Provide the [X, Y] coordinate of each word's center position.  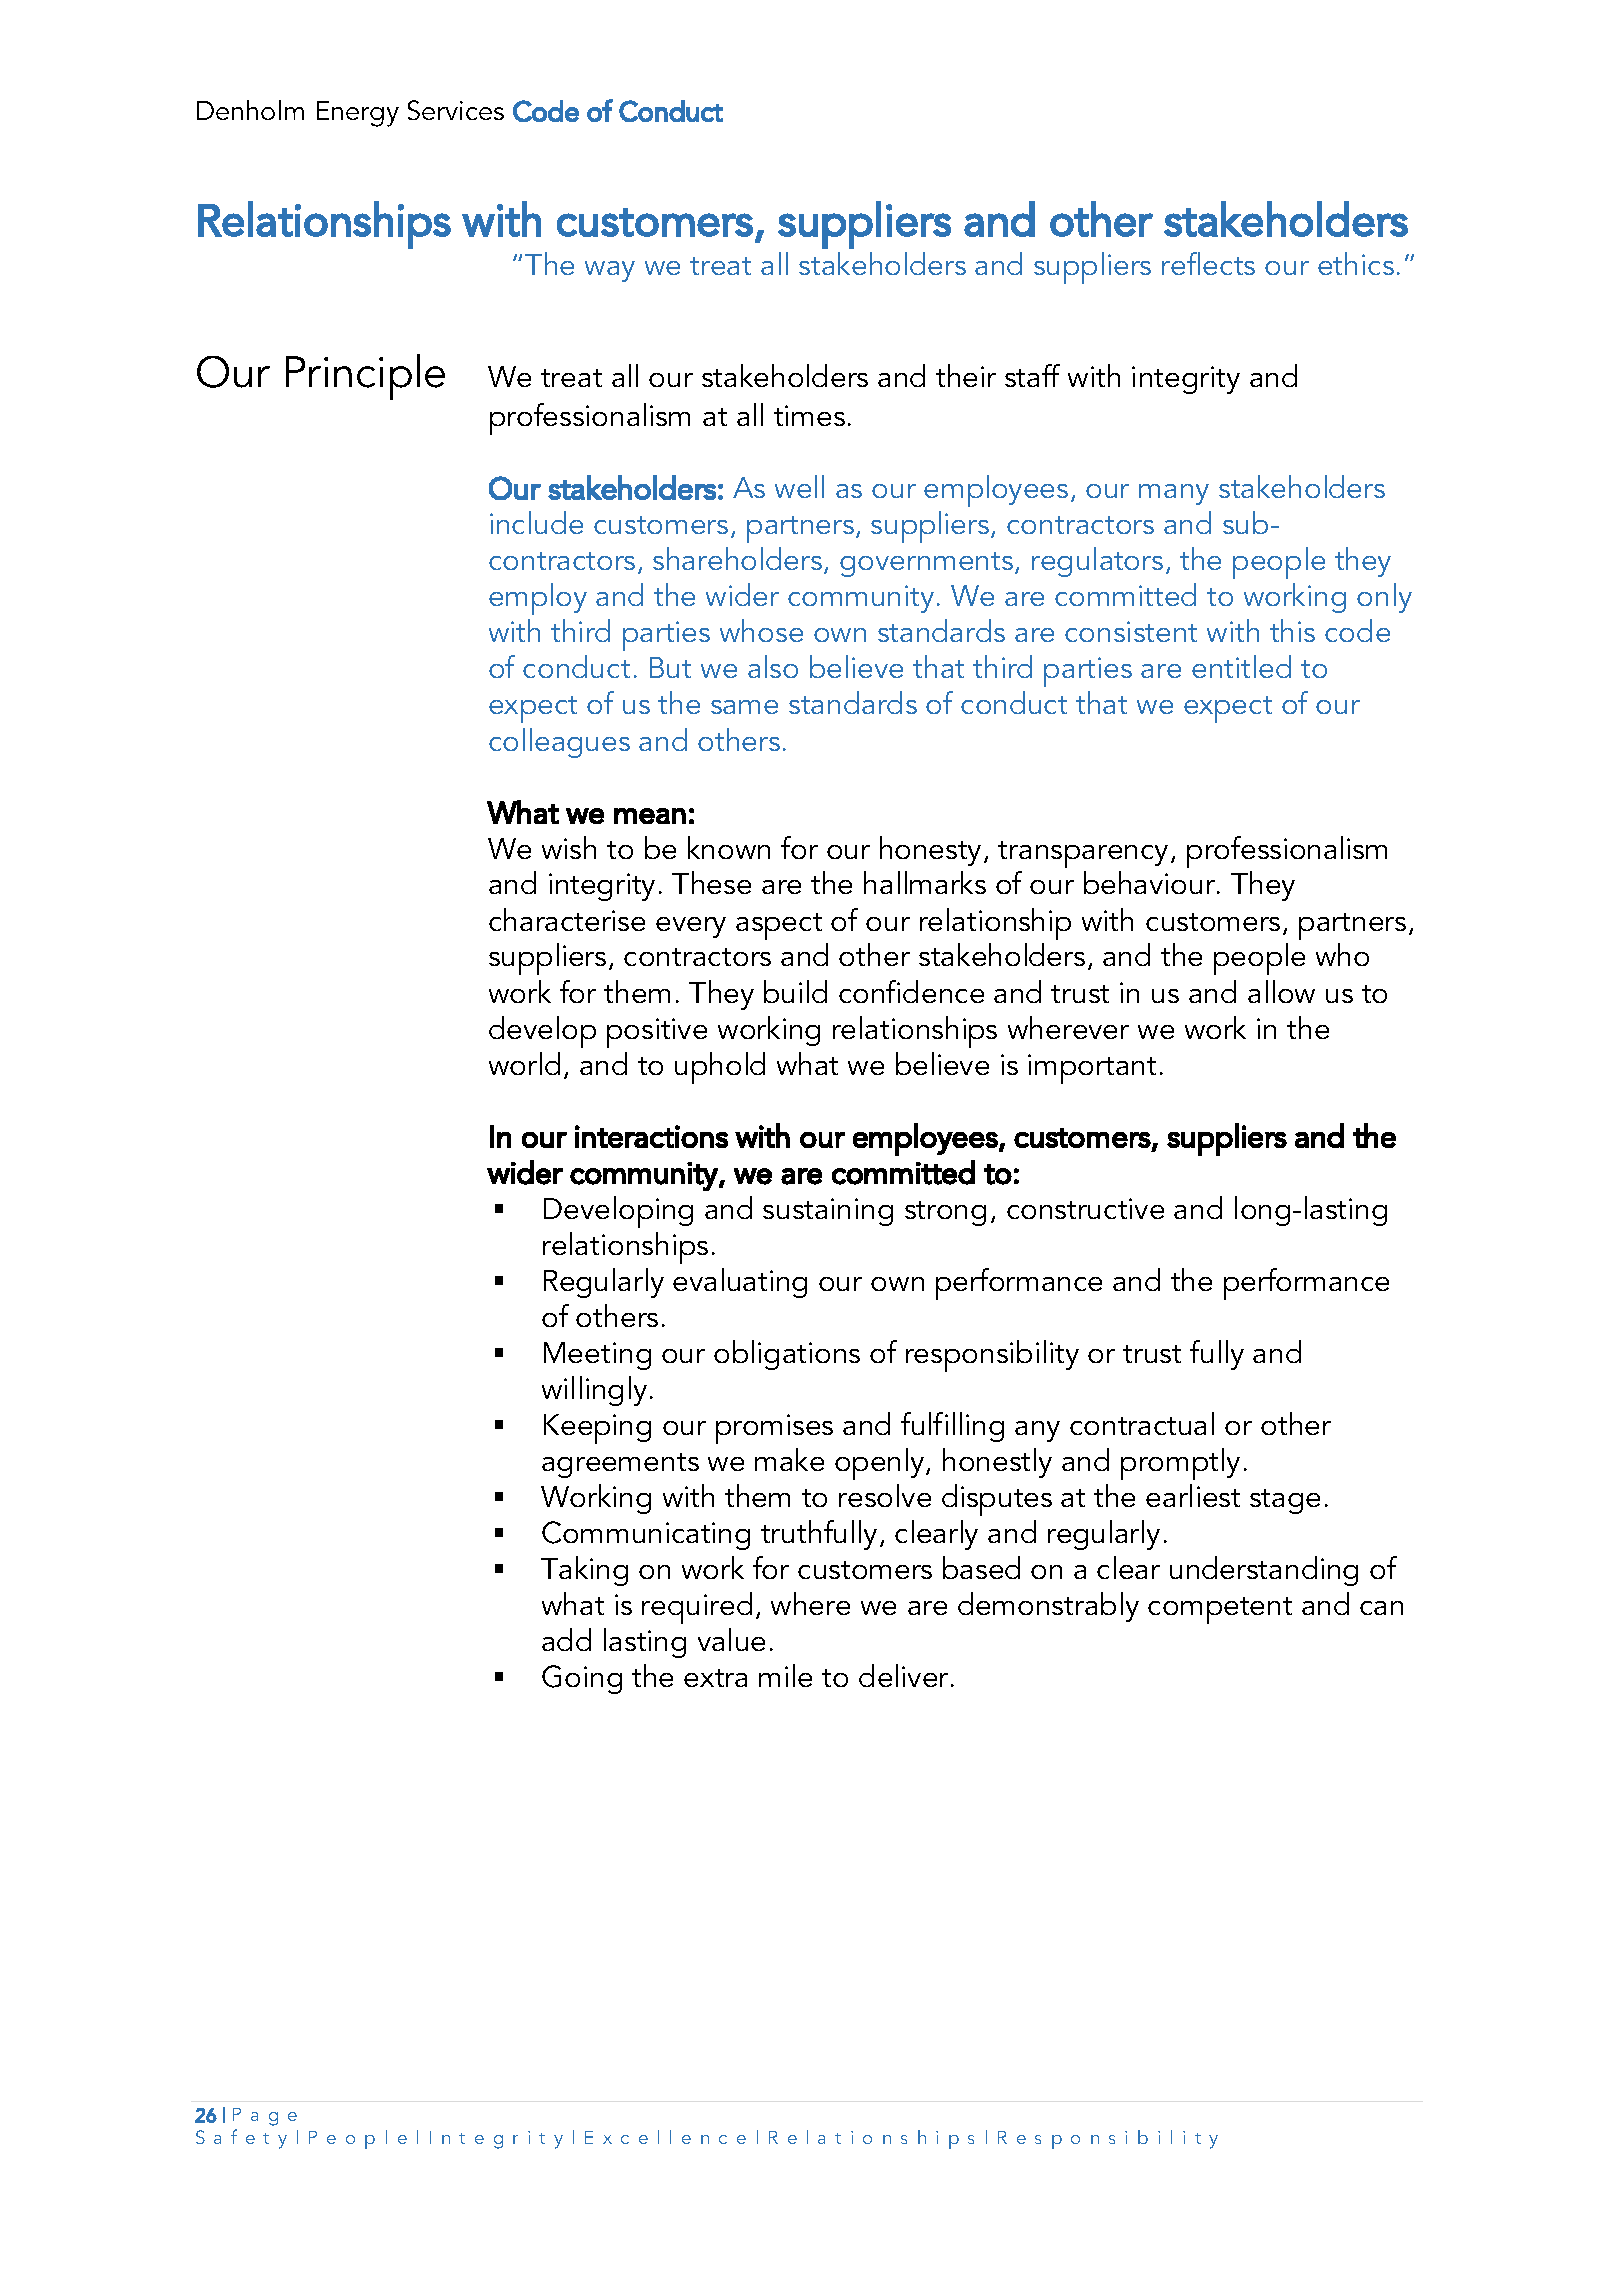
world [524, 1063]
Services [456, 110]
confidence [911, 991]
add [566, 1639]
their [966, 375]
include [536, 522]
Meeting [597, 1356]
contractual [1142, 1423]
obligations [787, 1355]
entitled [1241, 666]
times [809, 415]
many [1174, 494]
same [744, 707]
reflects [1208, 263]
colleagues [559, 743]
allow [1281, 991]
